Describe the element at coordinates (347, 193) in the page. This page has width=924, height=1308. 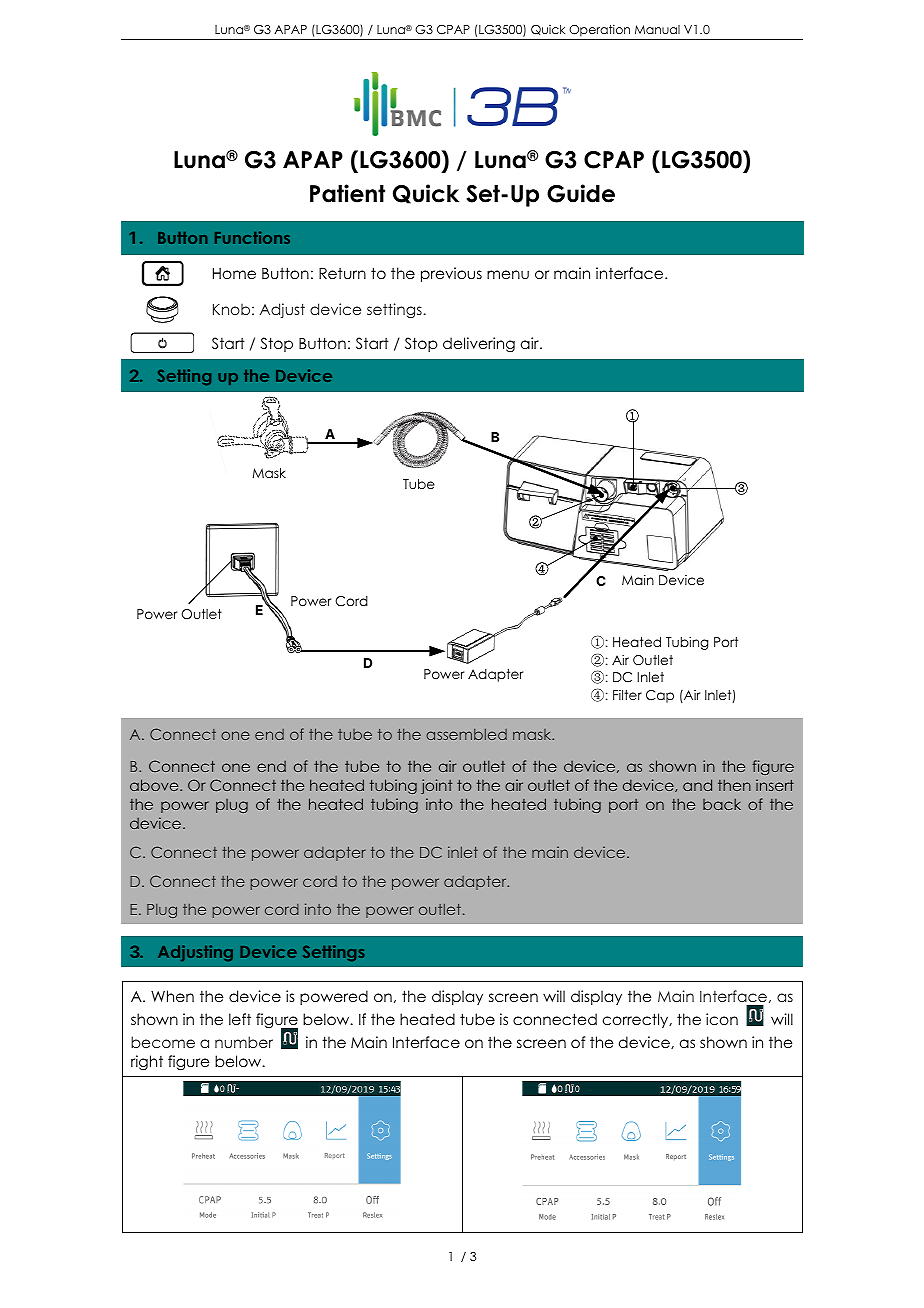
I see `Patient` at that location.
